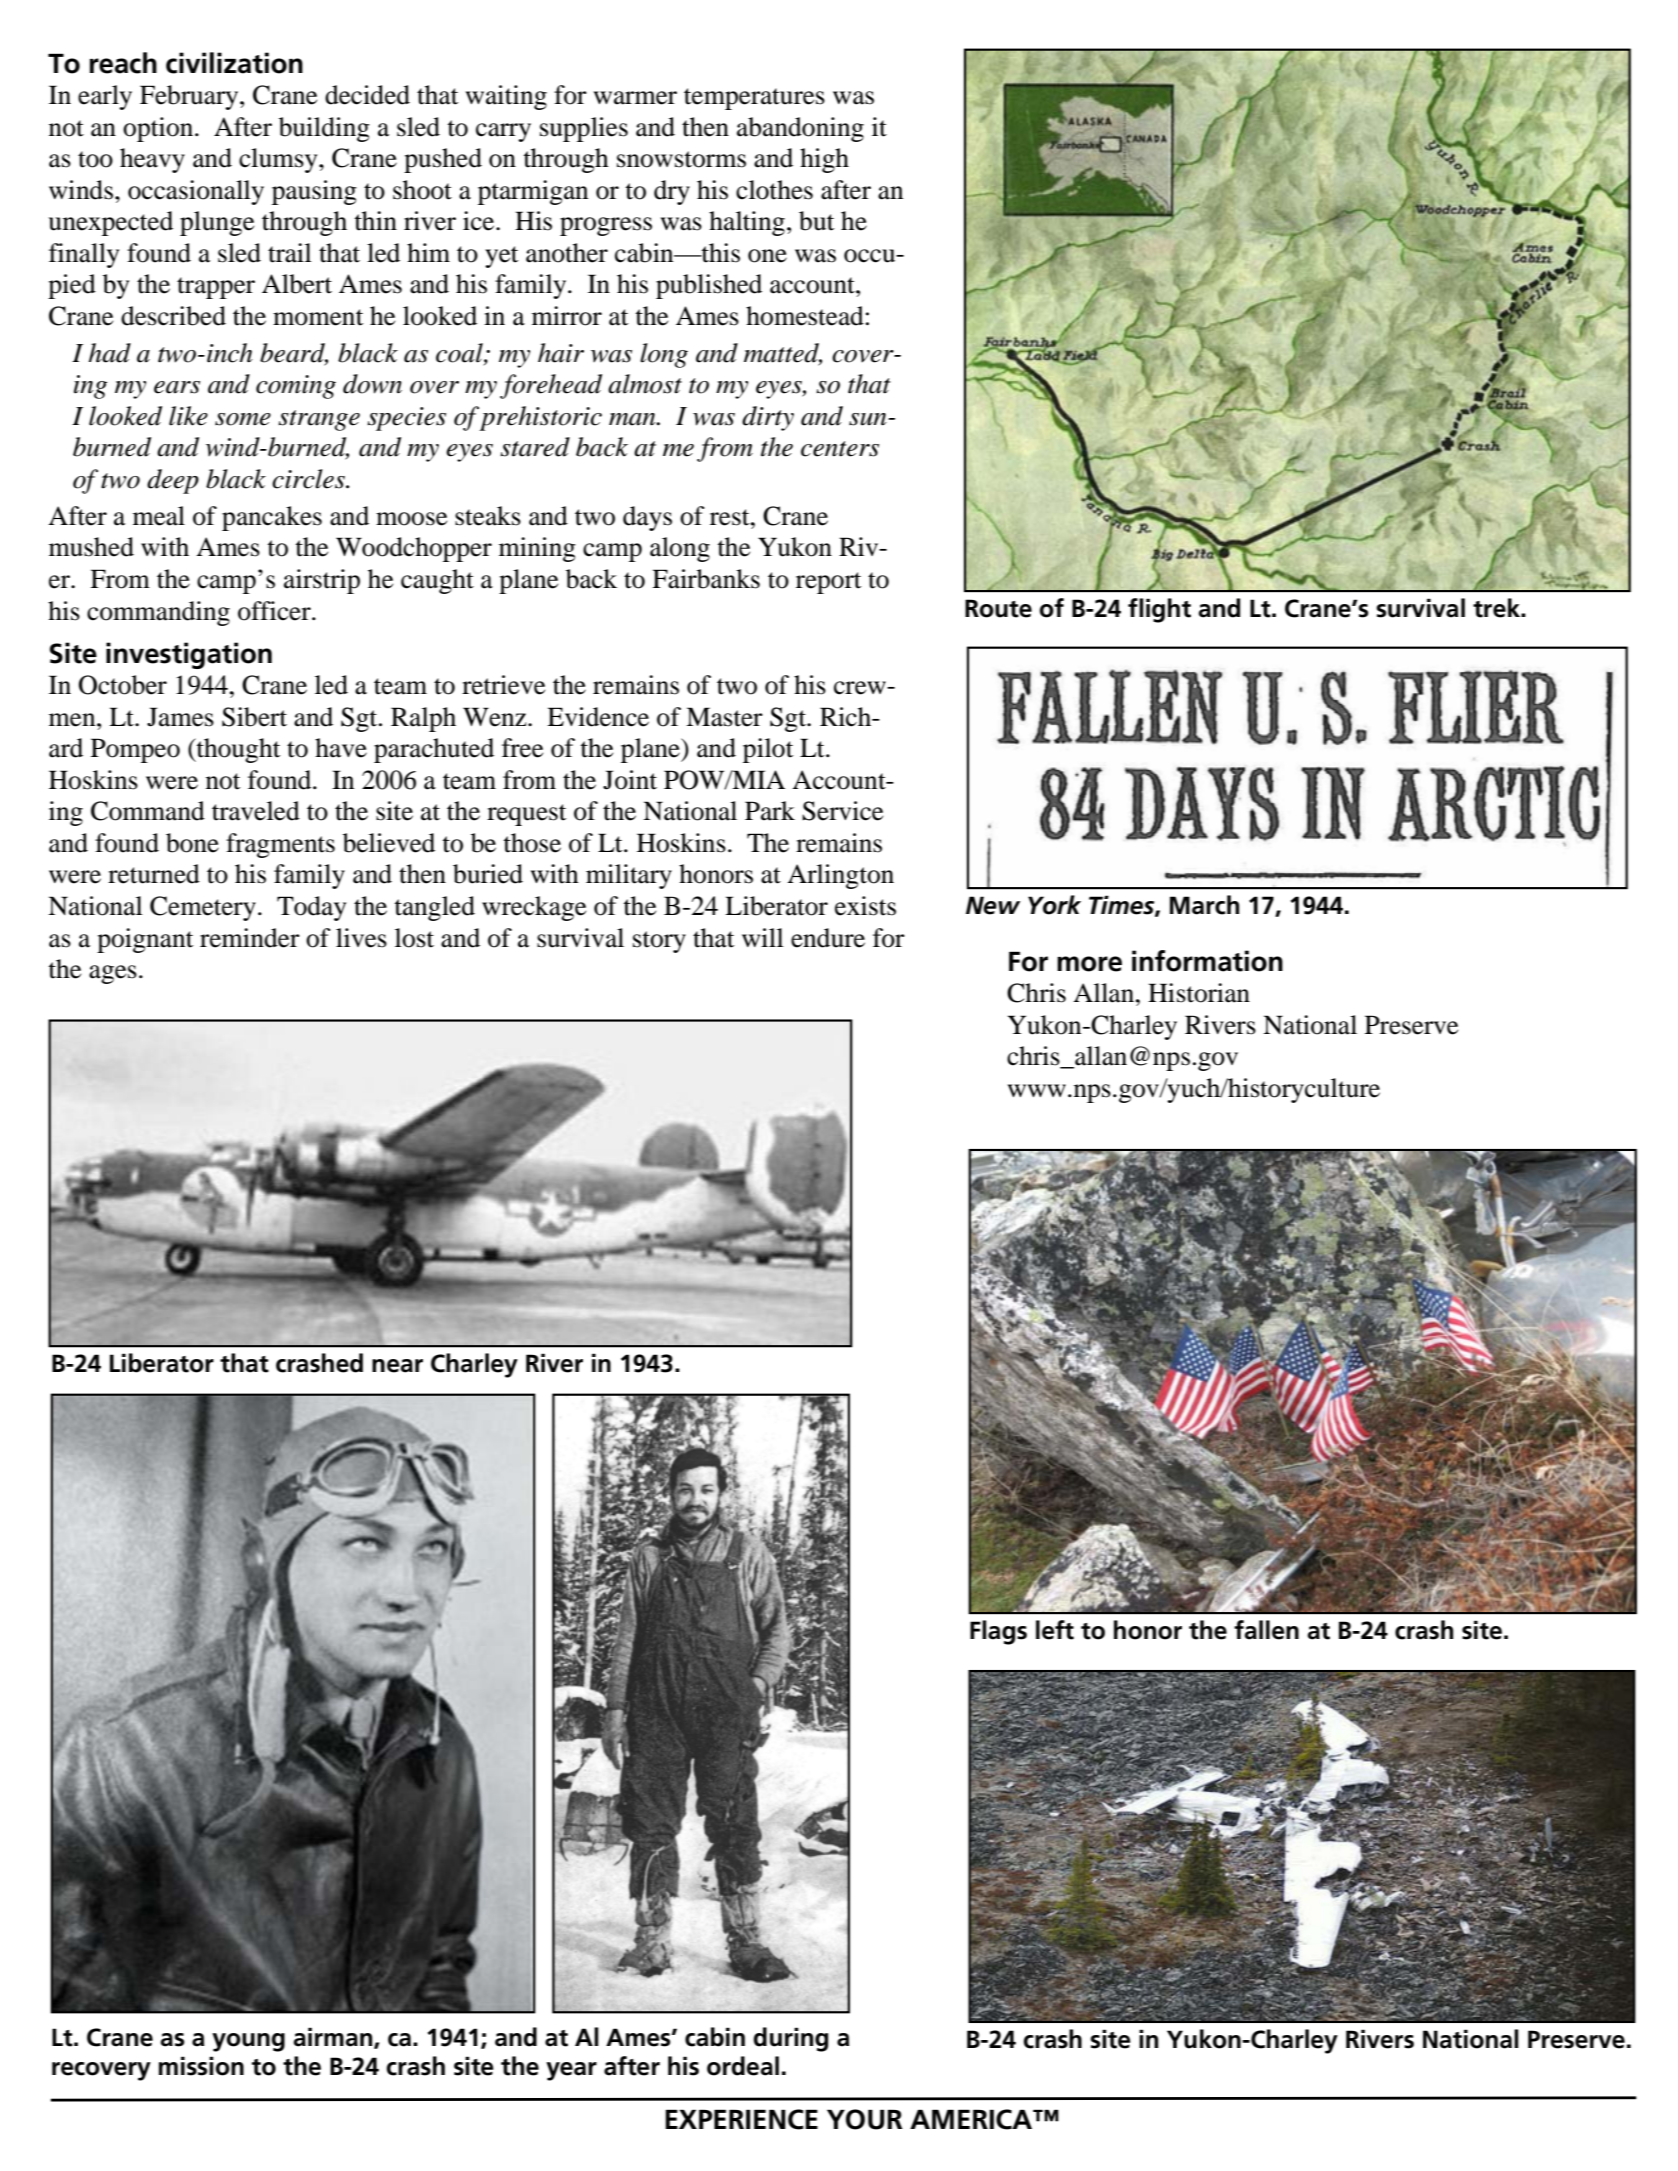 The image size is (1678, 2171). What do you see at coordinates (824, 160) in the screenshot?
I see `high` at bounding box center [824, 160].
